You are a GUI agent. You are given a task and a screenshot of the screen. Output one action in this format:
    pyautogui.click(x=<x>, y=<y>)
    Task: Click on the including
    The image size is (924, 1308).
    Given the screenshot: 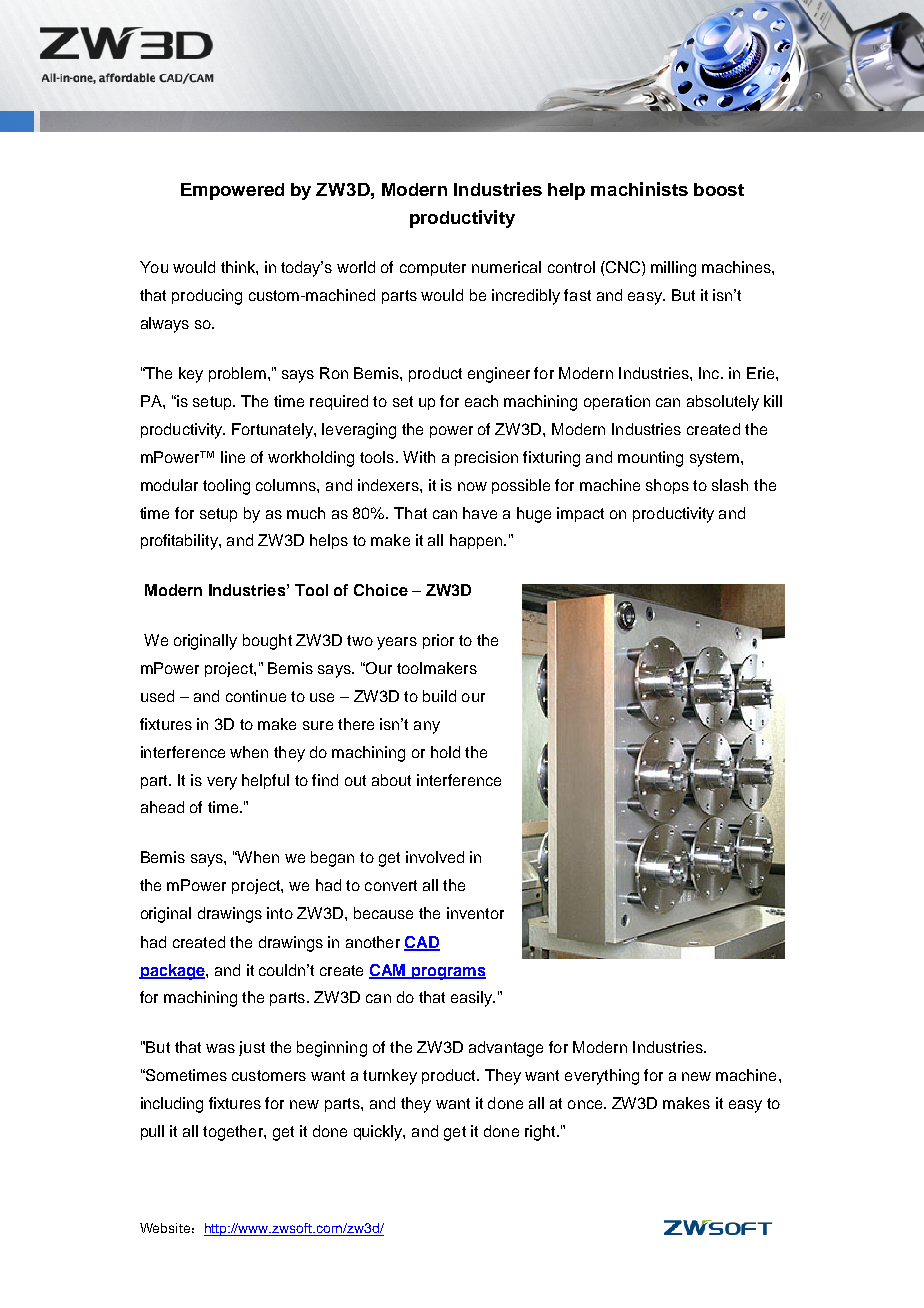 What is the action you would take?
    pyautogui.click(x=172, y=1105)
